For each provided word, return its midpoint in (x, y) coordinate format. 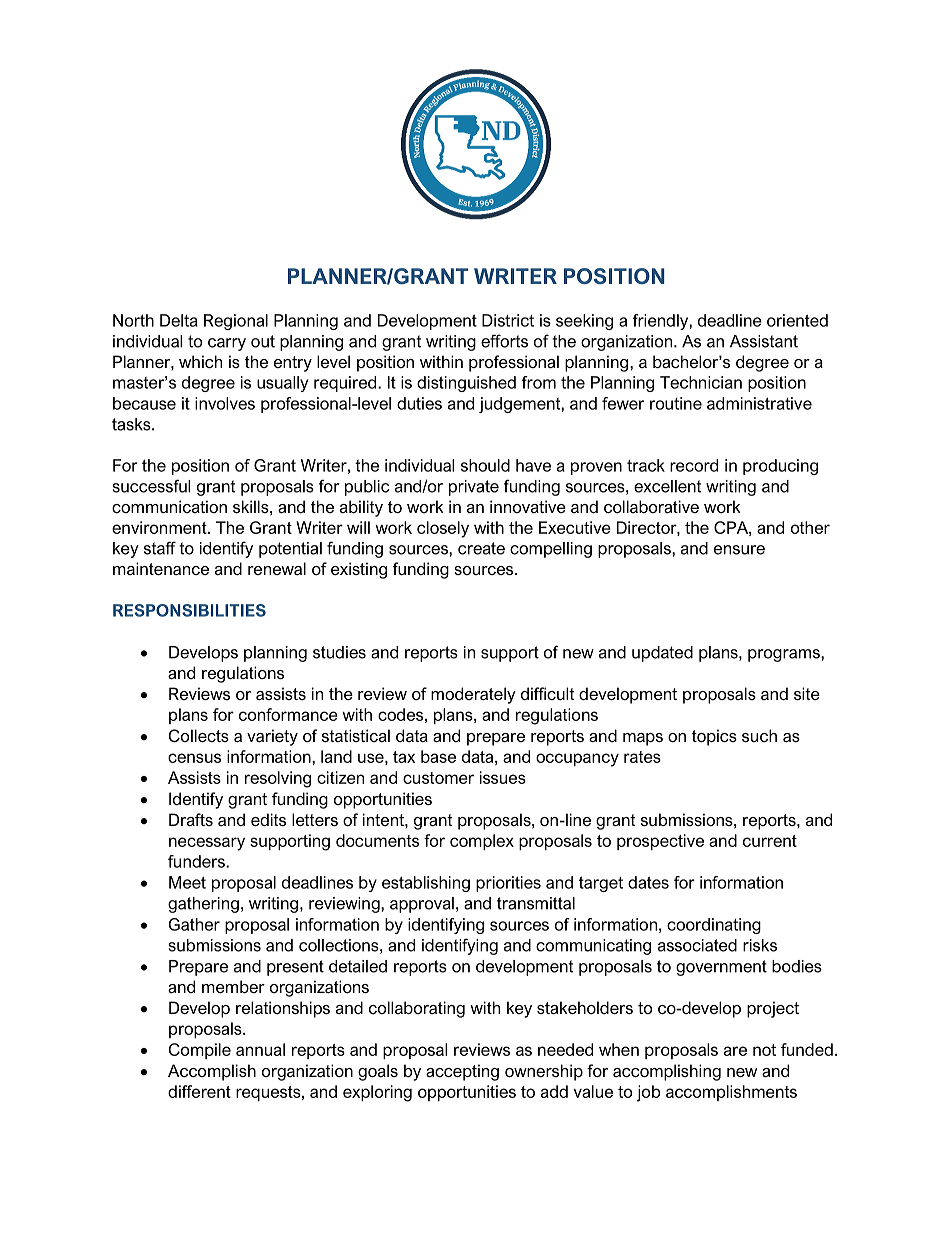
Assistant (764, 341)
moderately (473, 695)
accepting (462, 1072)
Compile (199, 1051)
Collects (199, 735)
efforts (504, 341)
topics (714, 737)
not (764, 1050)
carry (227, 344)
